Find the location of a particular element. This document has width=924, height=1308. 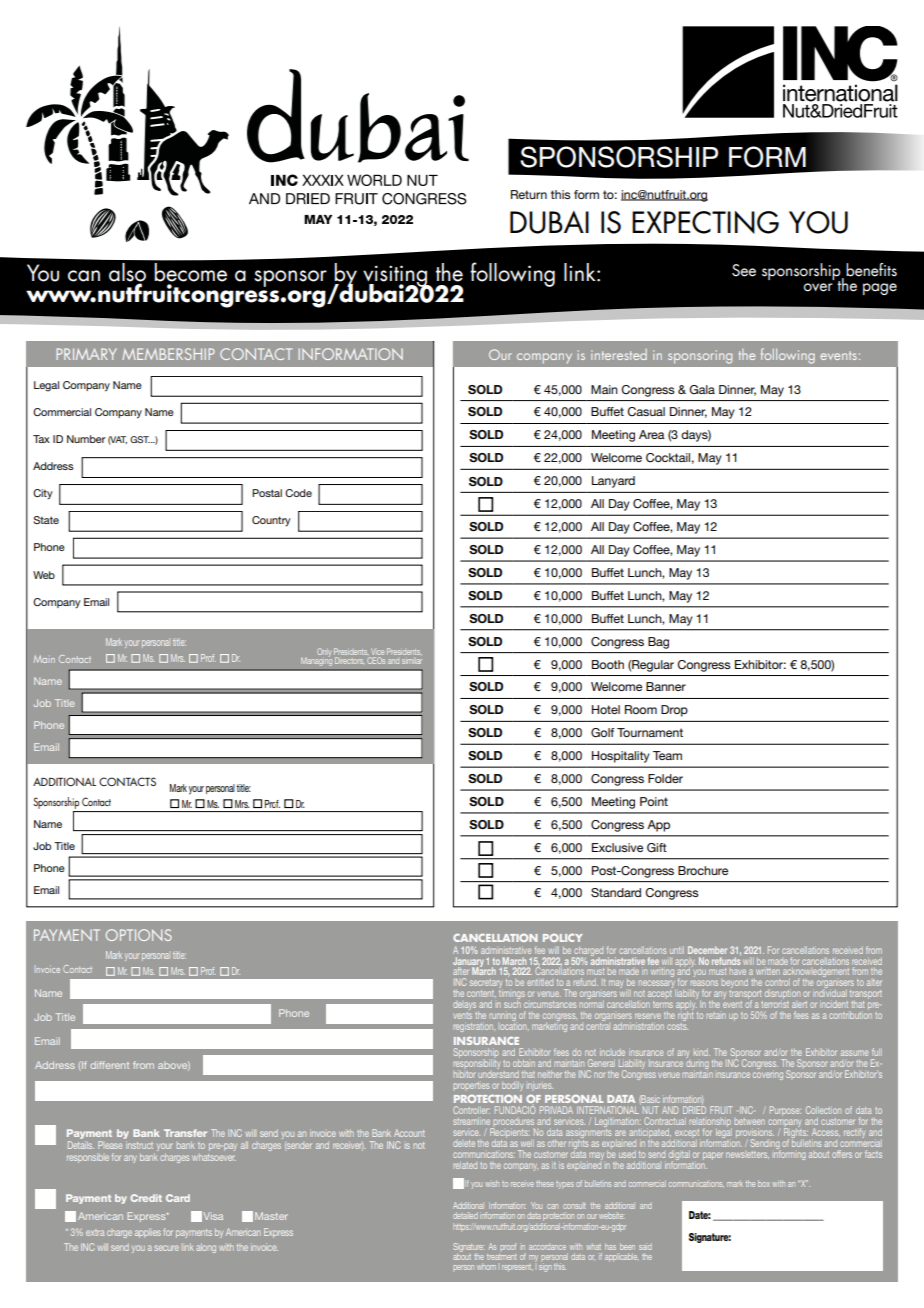

GST is located at coordinates (140, 439).
